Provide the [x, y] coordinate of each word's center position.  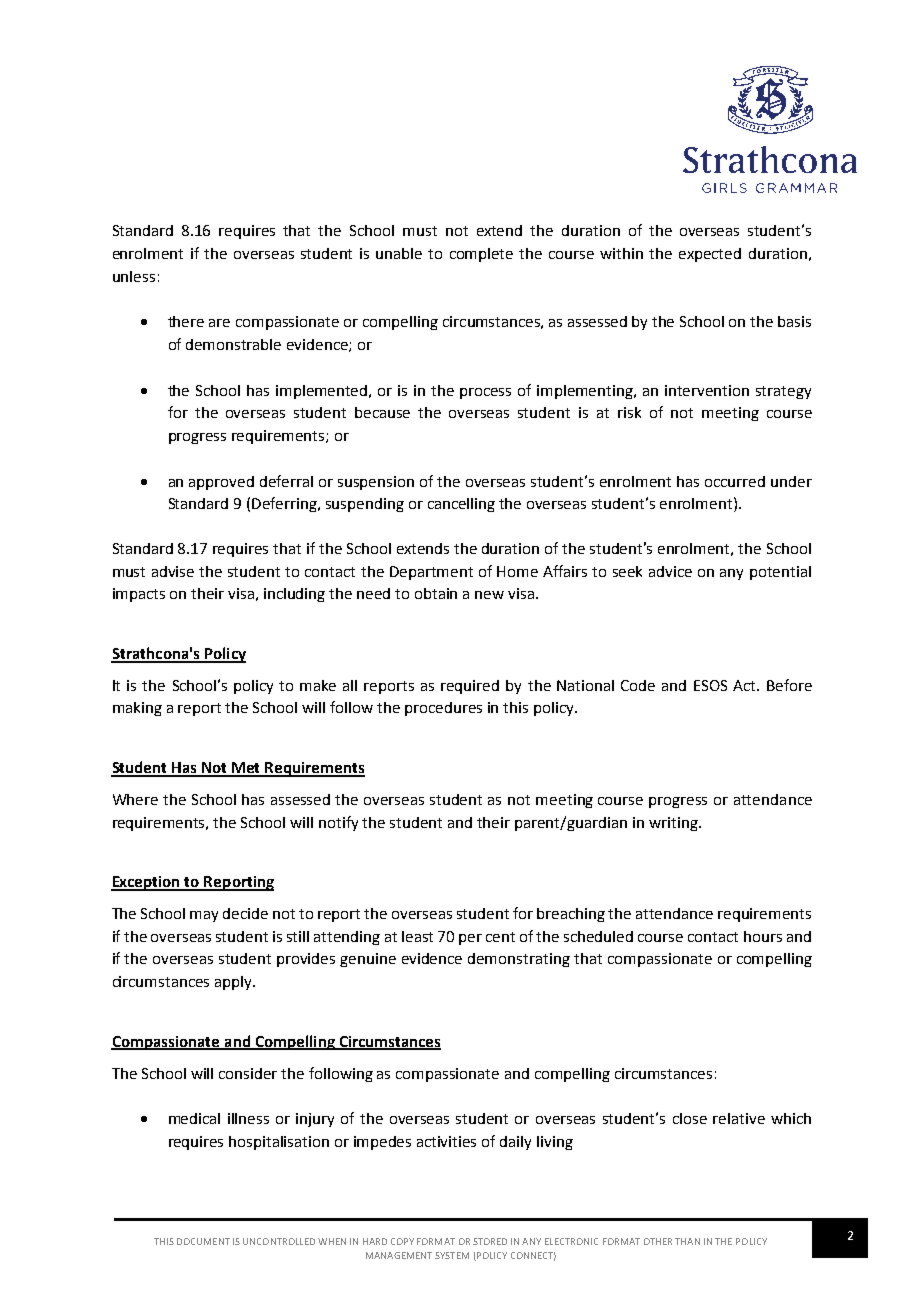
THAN [687, 1241]
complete [481, 255]
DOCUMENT [203, 1241]
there [186, 321]
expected [710, 255]
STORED [490, 1241]
